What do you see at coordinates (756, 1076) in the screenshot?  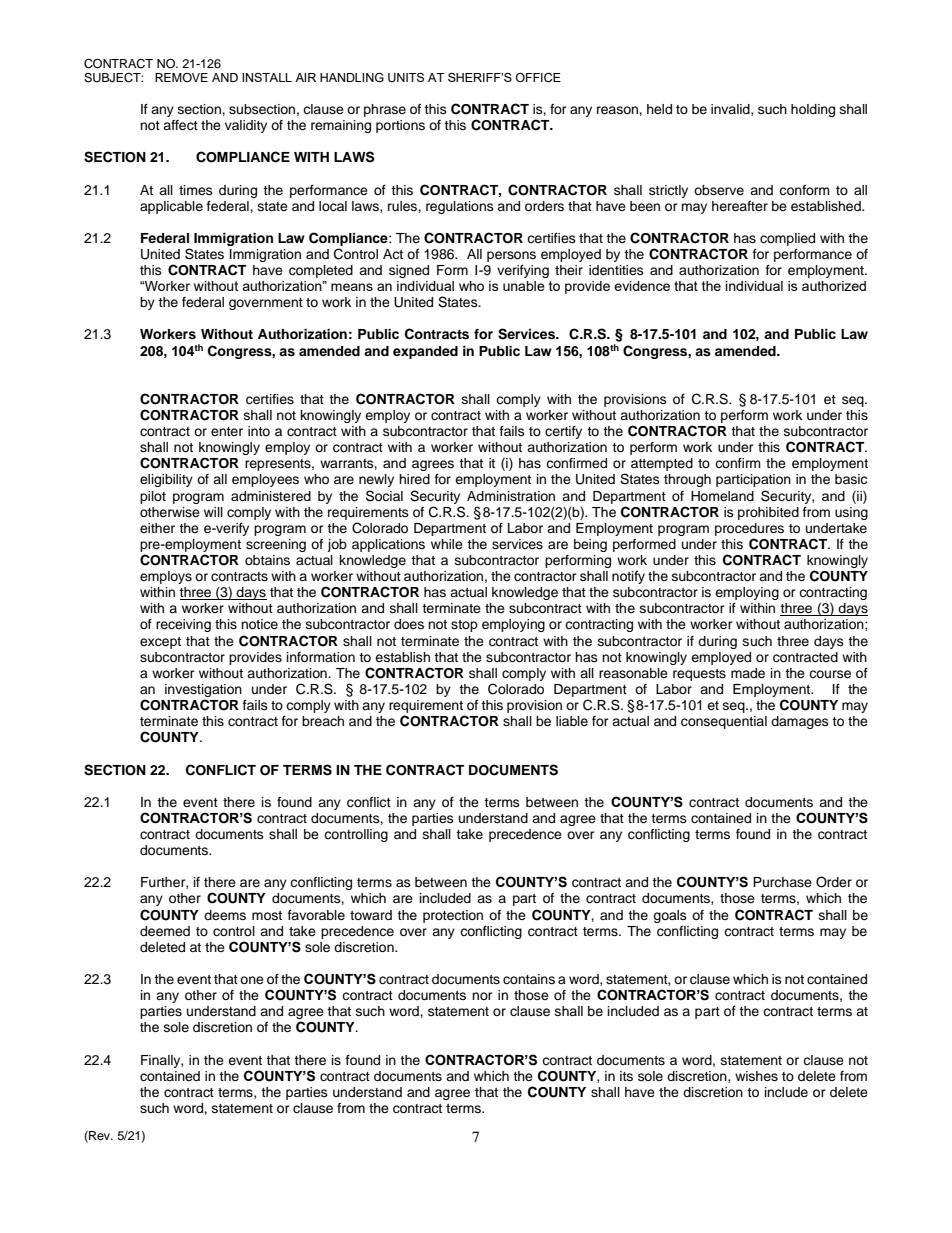 I see `wishes` at bounding box center [756, 1076].
